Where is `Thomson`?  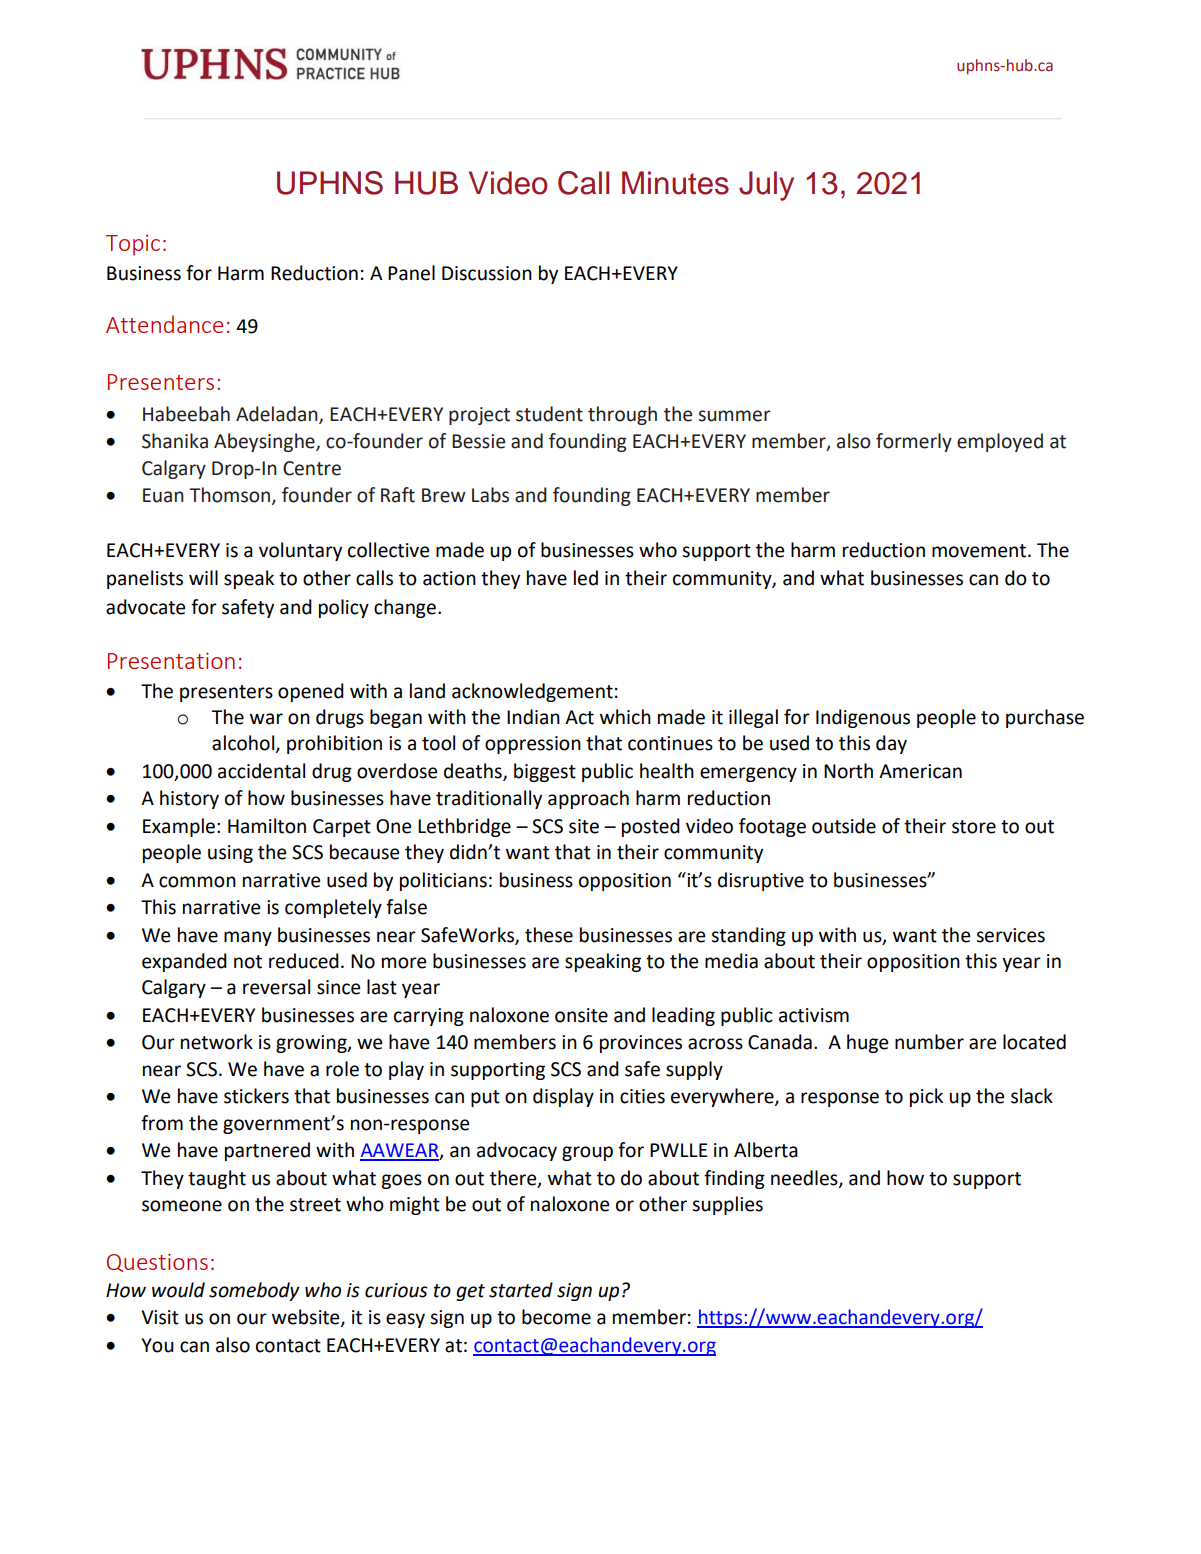 Thomson is located at coordinates (229, 495).
